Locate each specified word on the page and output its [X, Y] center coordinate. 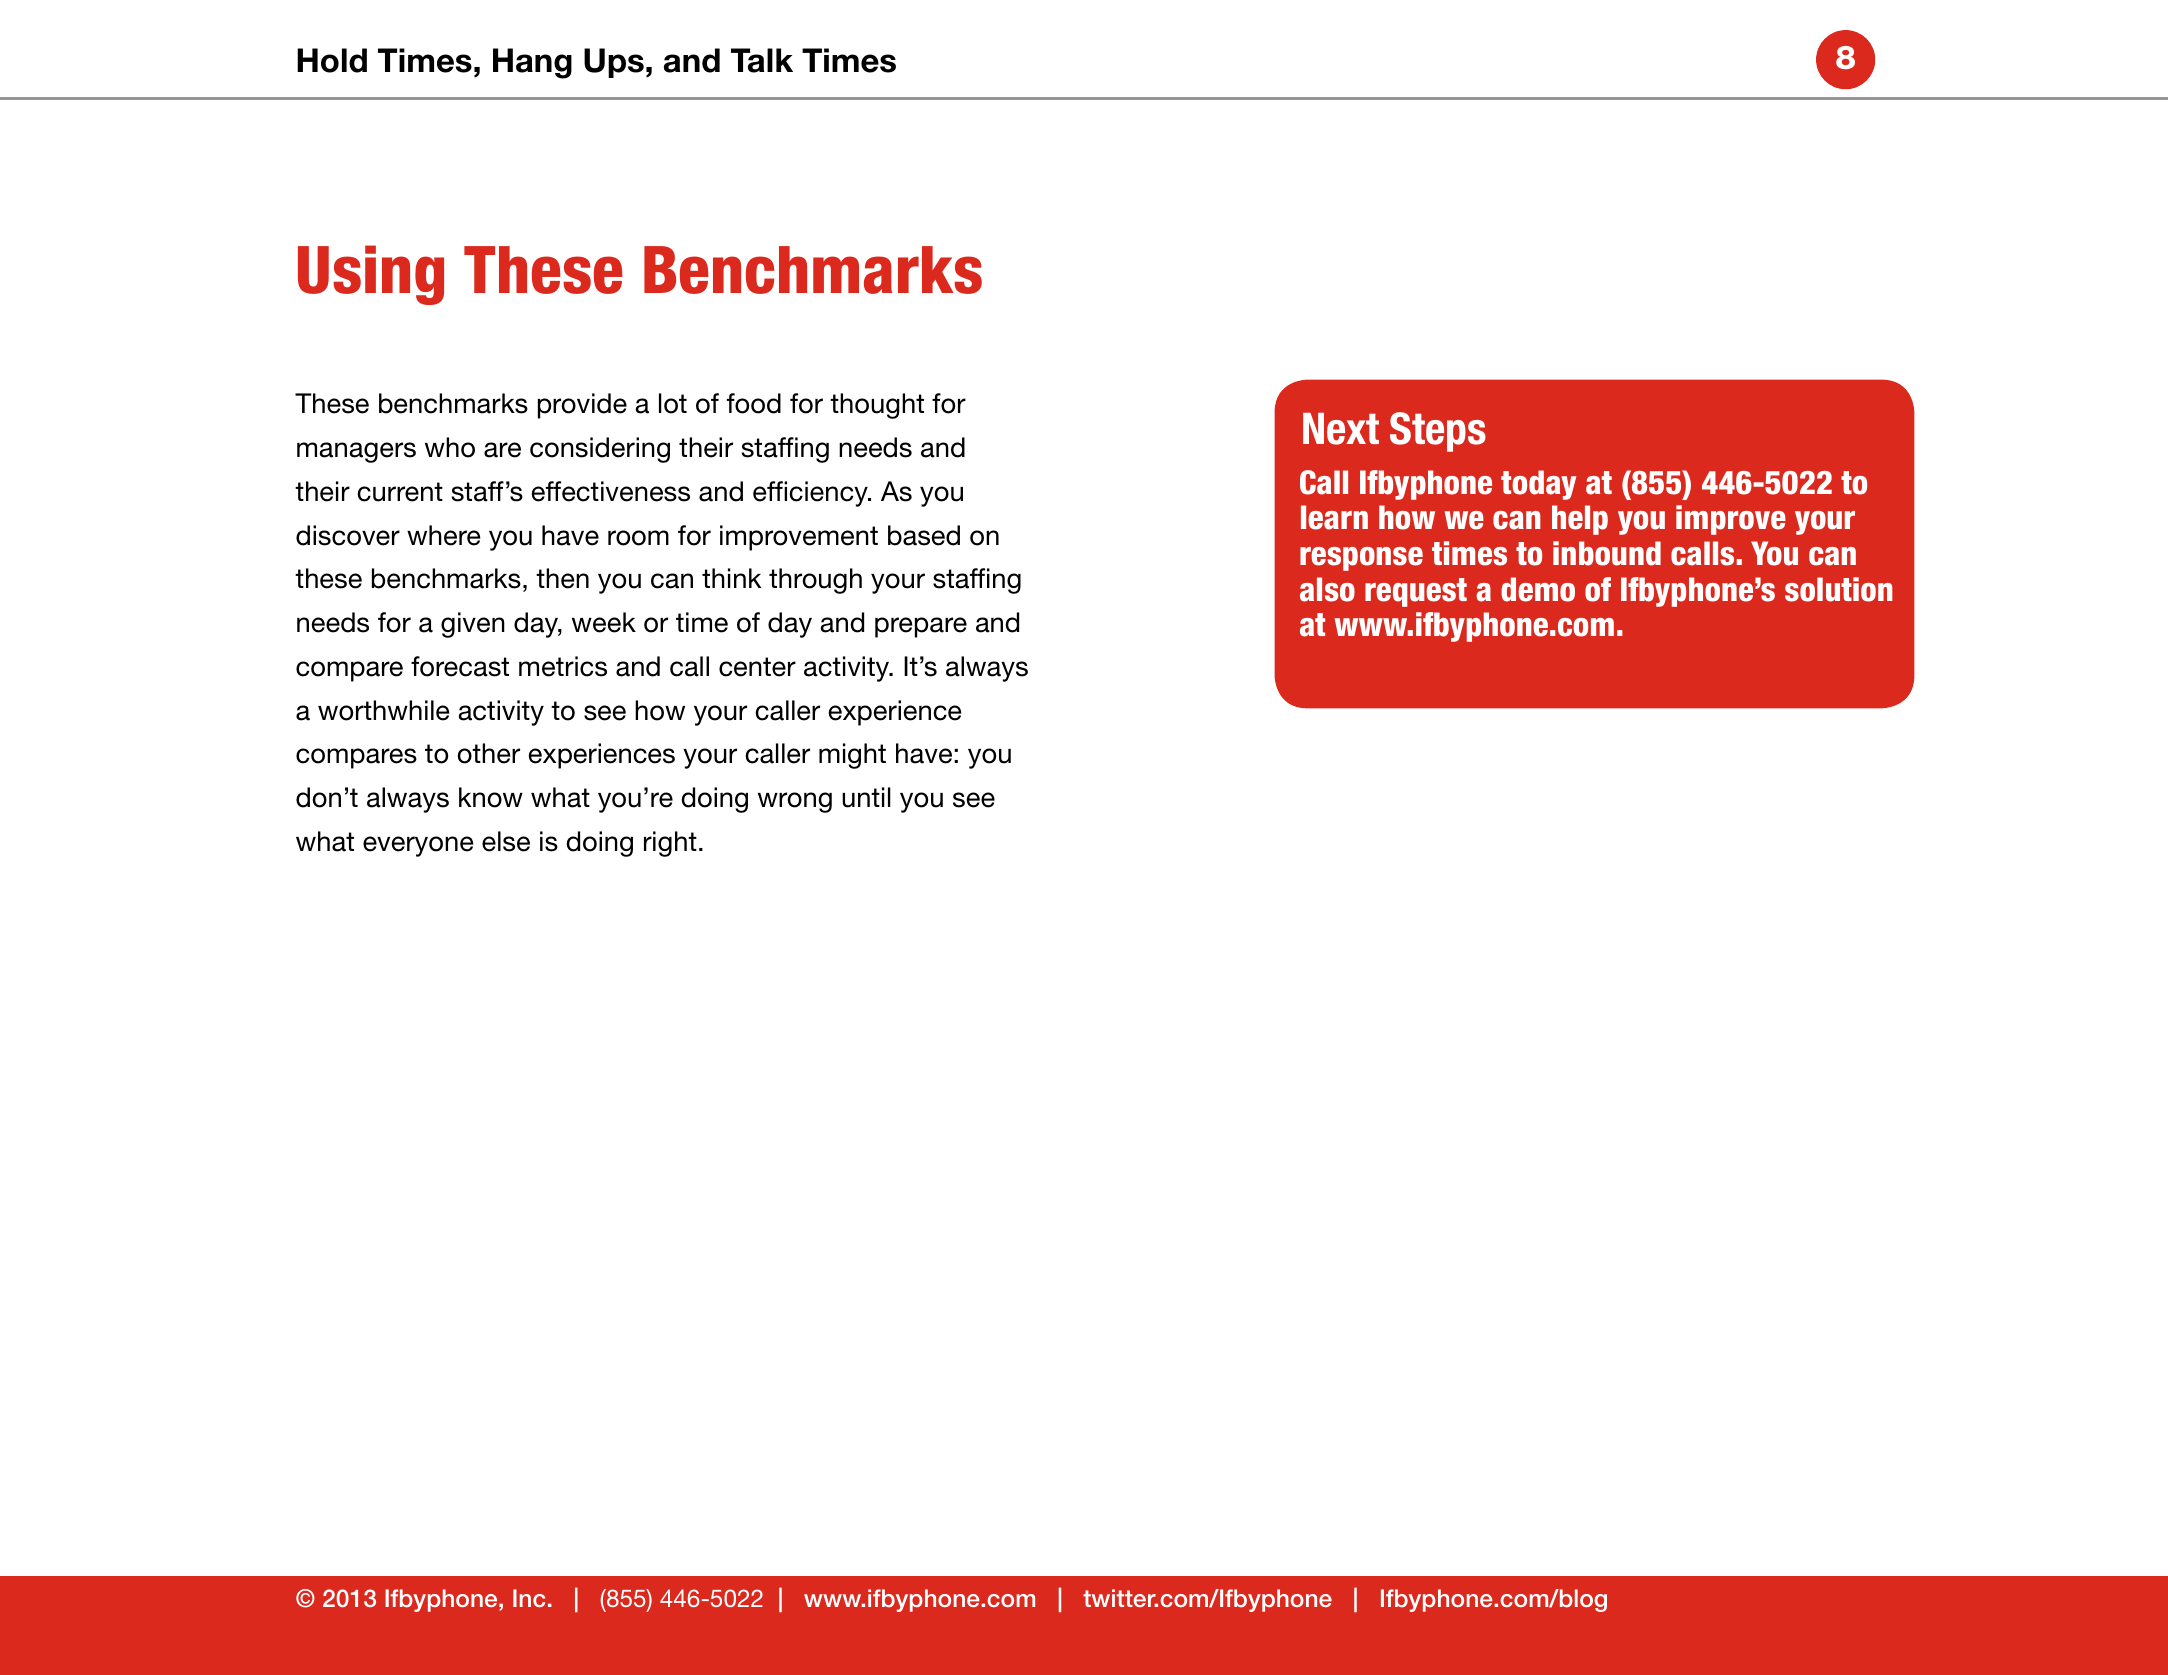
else [506, 841]
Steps [1438, 432]
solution [1838, 589]
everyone [418, 846]
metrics [563, 666]
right [670, 844]
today [1538, 485]
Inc [529, 1598]
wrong [795, 802]
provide [582, 406]
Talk [762, 60]
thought [877, 406]
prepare [921, 627]
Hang [532, 63]
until [866, 797]
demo [1538, 589]
